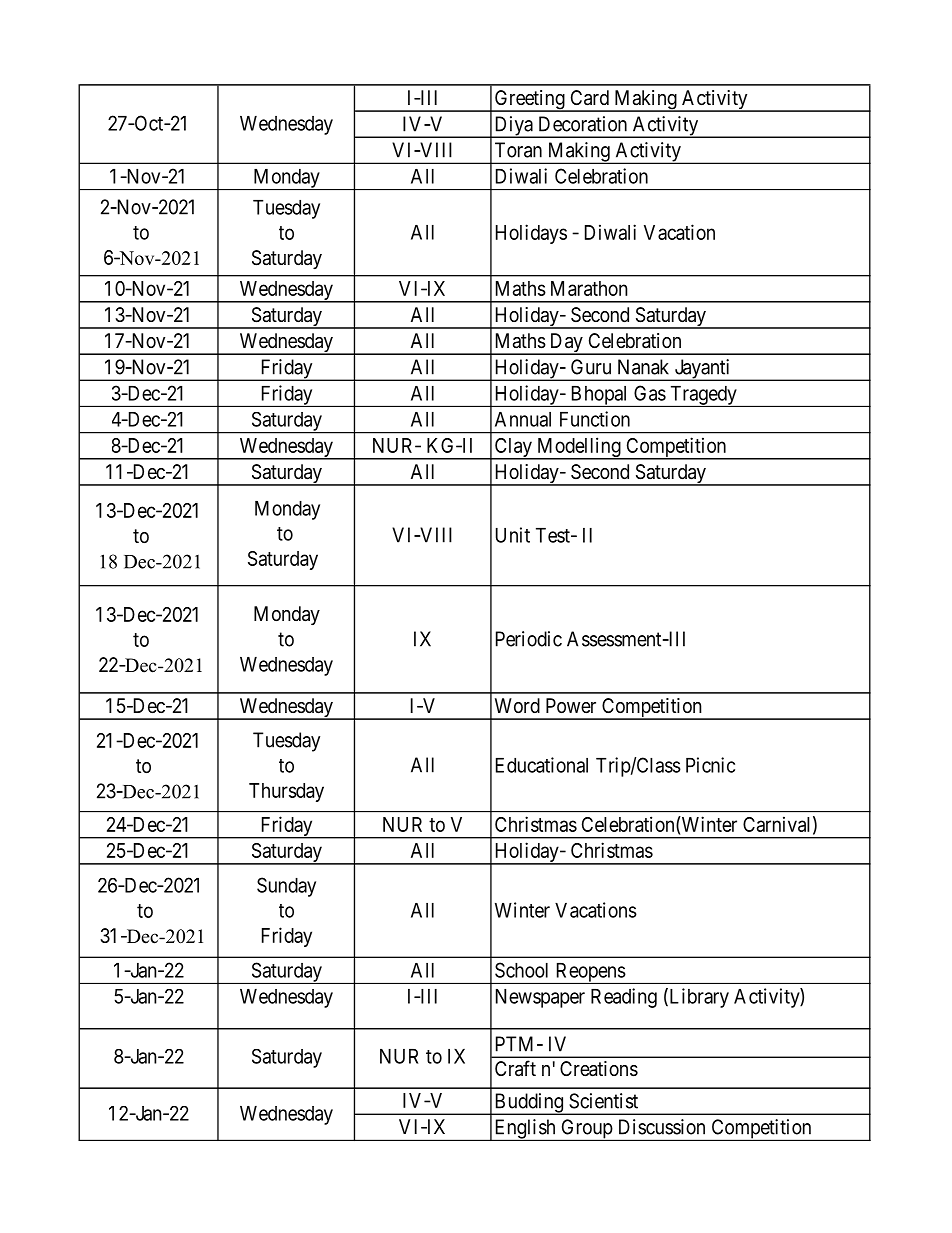 The width and height of the page is (952, 1233). What do you see at coordinates (529, 101) in the page?
I see `Greeting` at bounding box center [529, 101].
